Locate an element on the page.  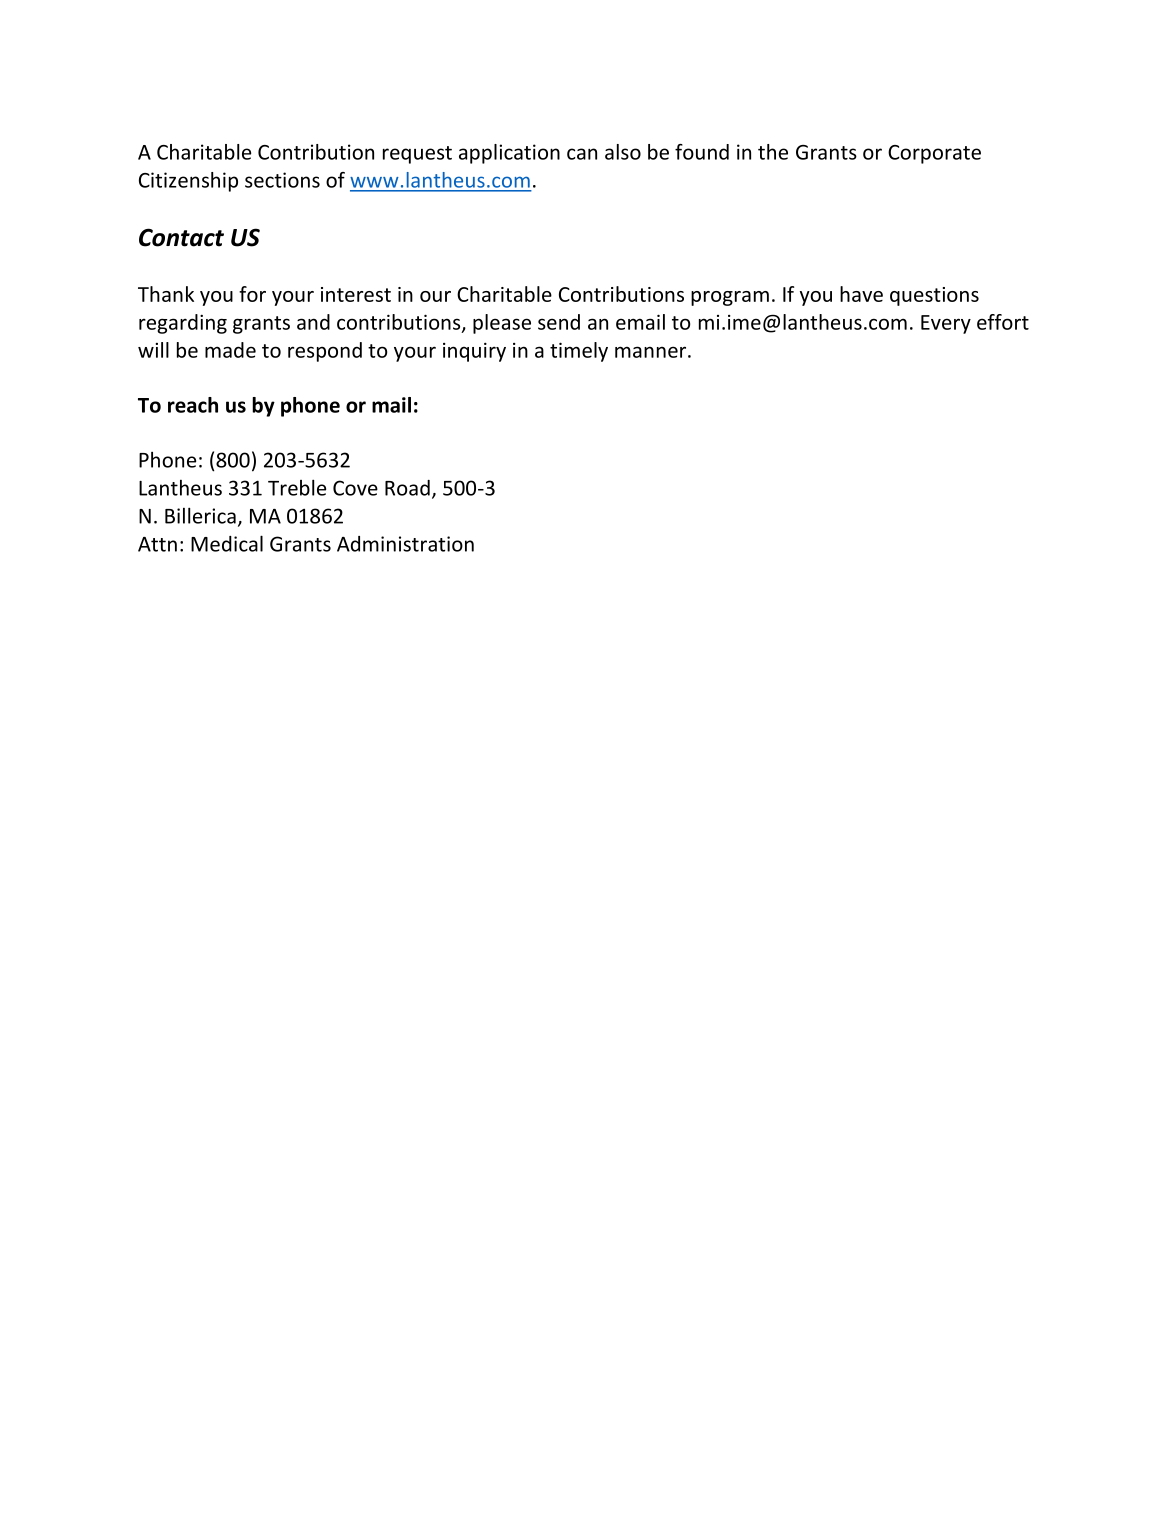
send is located at coordinates (559, 322).
